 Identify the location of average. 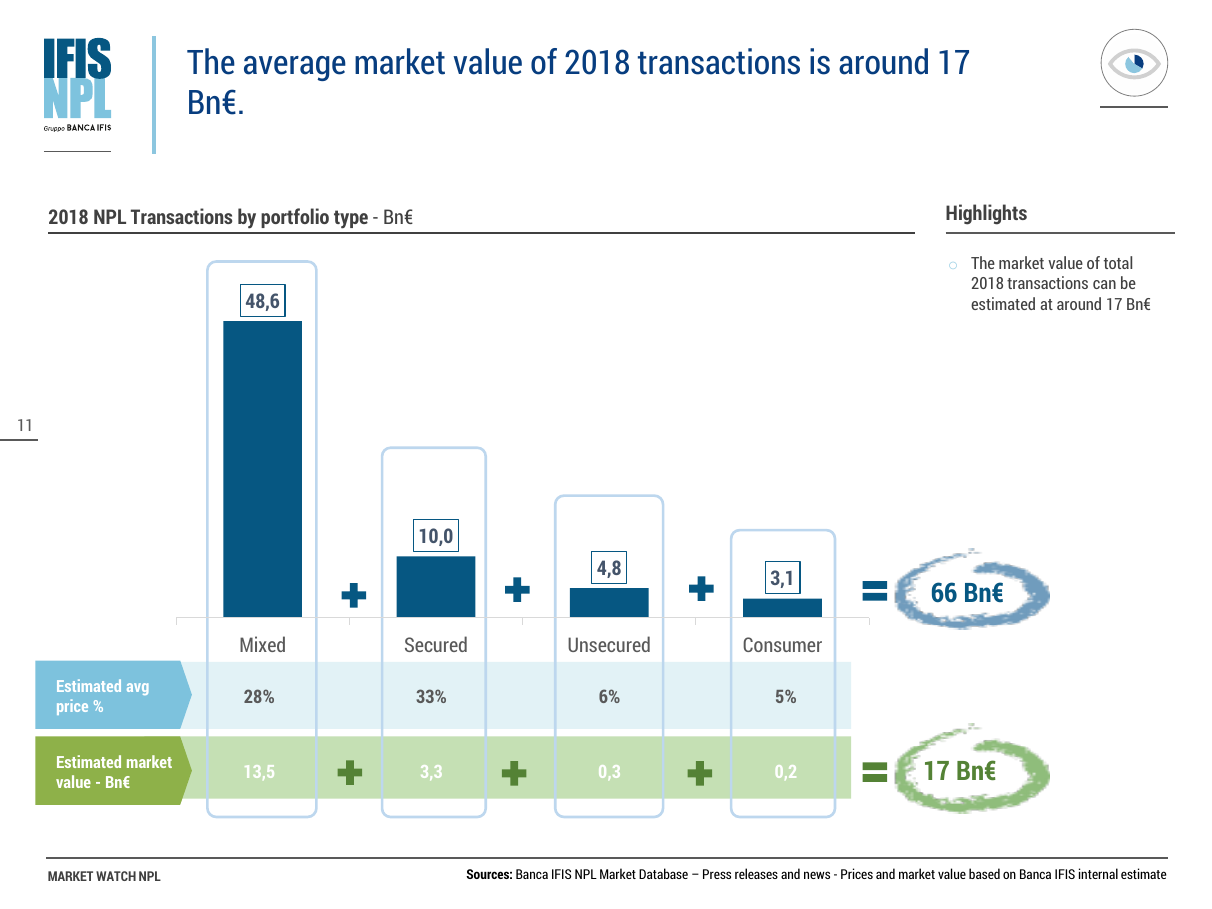
(295, 68).
